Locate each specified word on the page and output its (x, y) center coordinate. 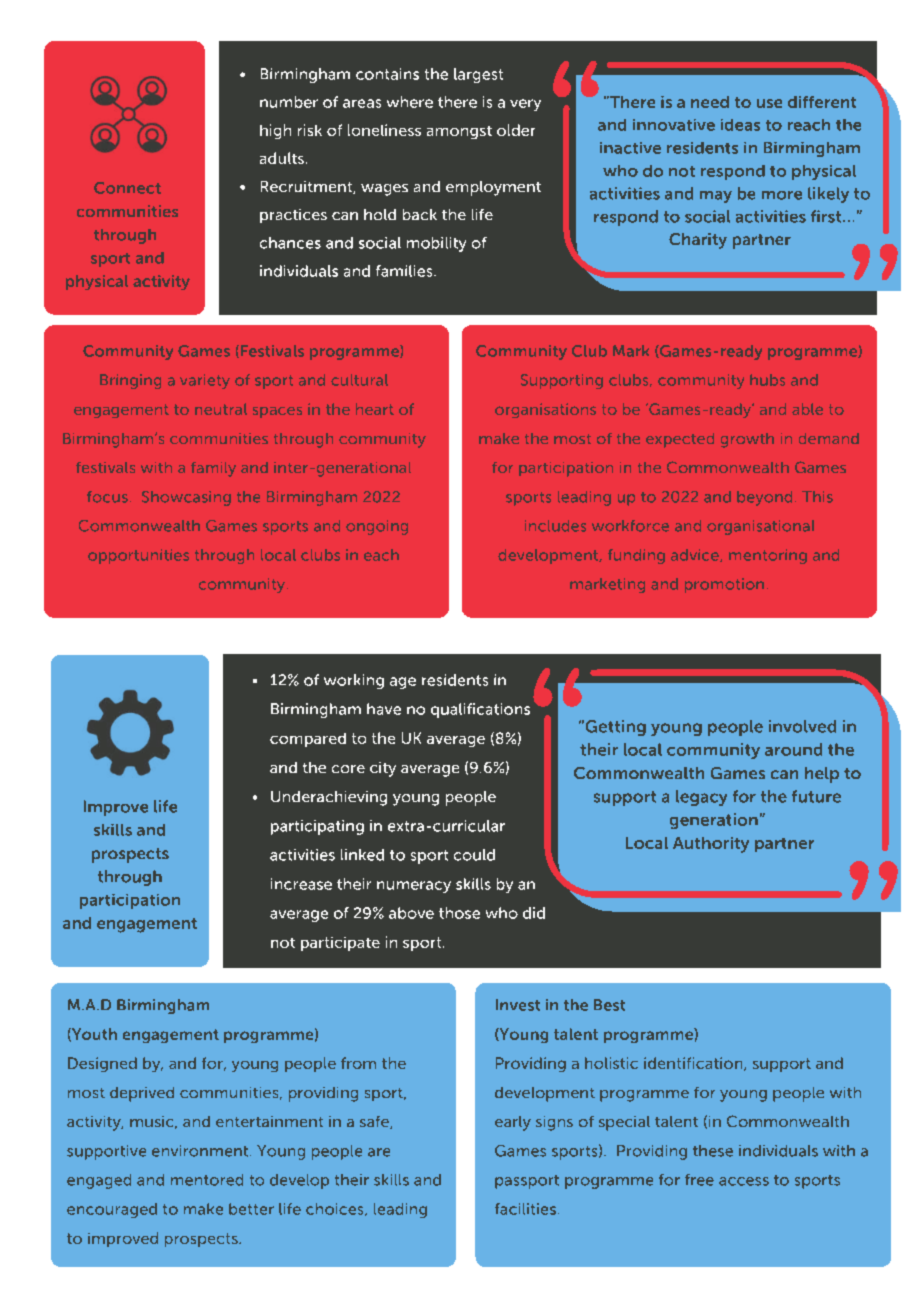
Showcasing (186, 498)
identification (694, 1064)
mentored (207, 1180)
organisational (760, 527)
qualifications (480, 710)
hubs (767, 380)
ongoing (377, 527)
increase (301, 884)
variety (205, 381)
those (459, 913)
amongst (459, 132)
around (793, 749)
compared (308, 740)
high (275, 131)
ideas (740, 125)
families (405, 271)
